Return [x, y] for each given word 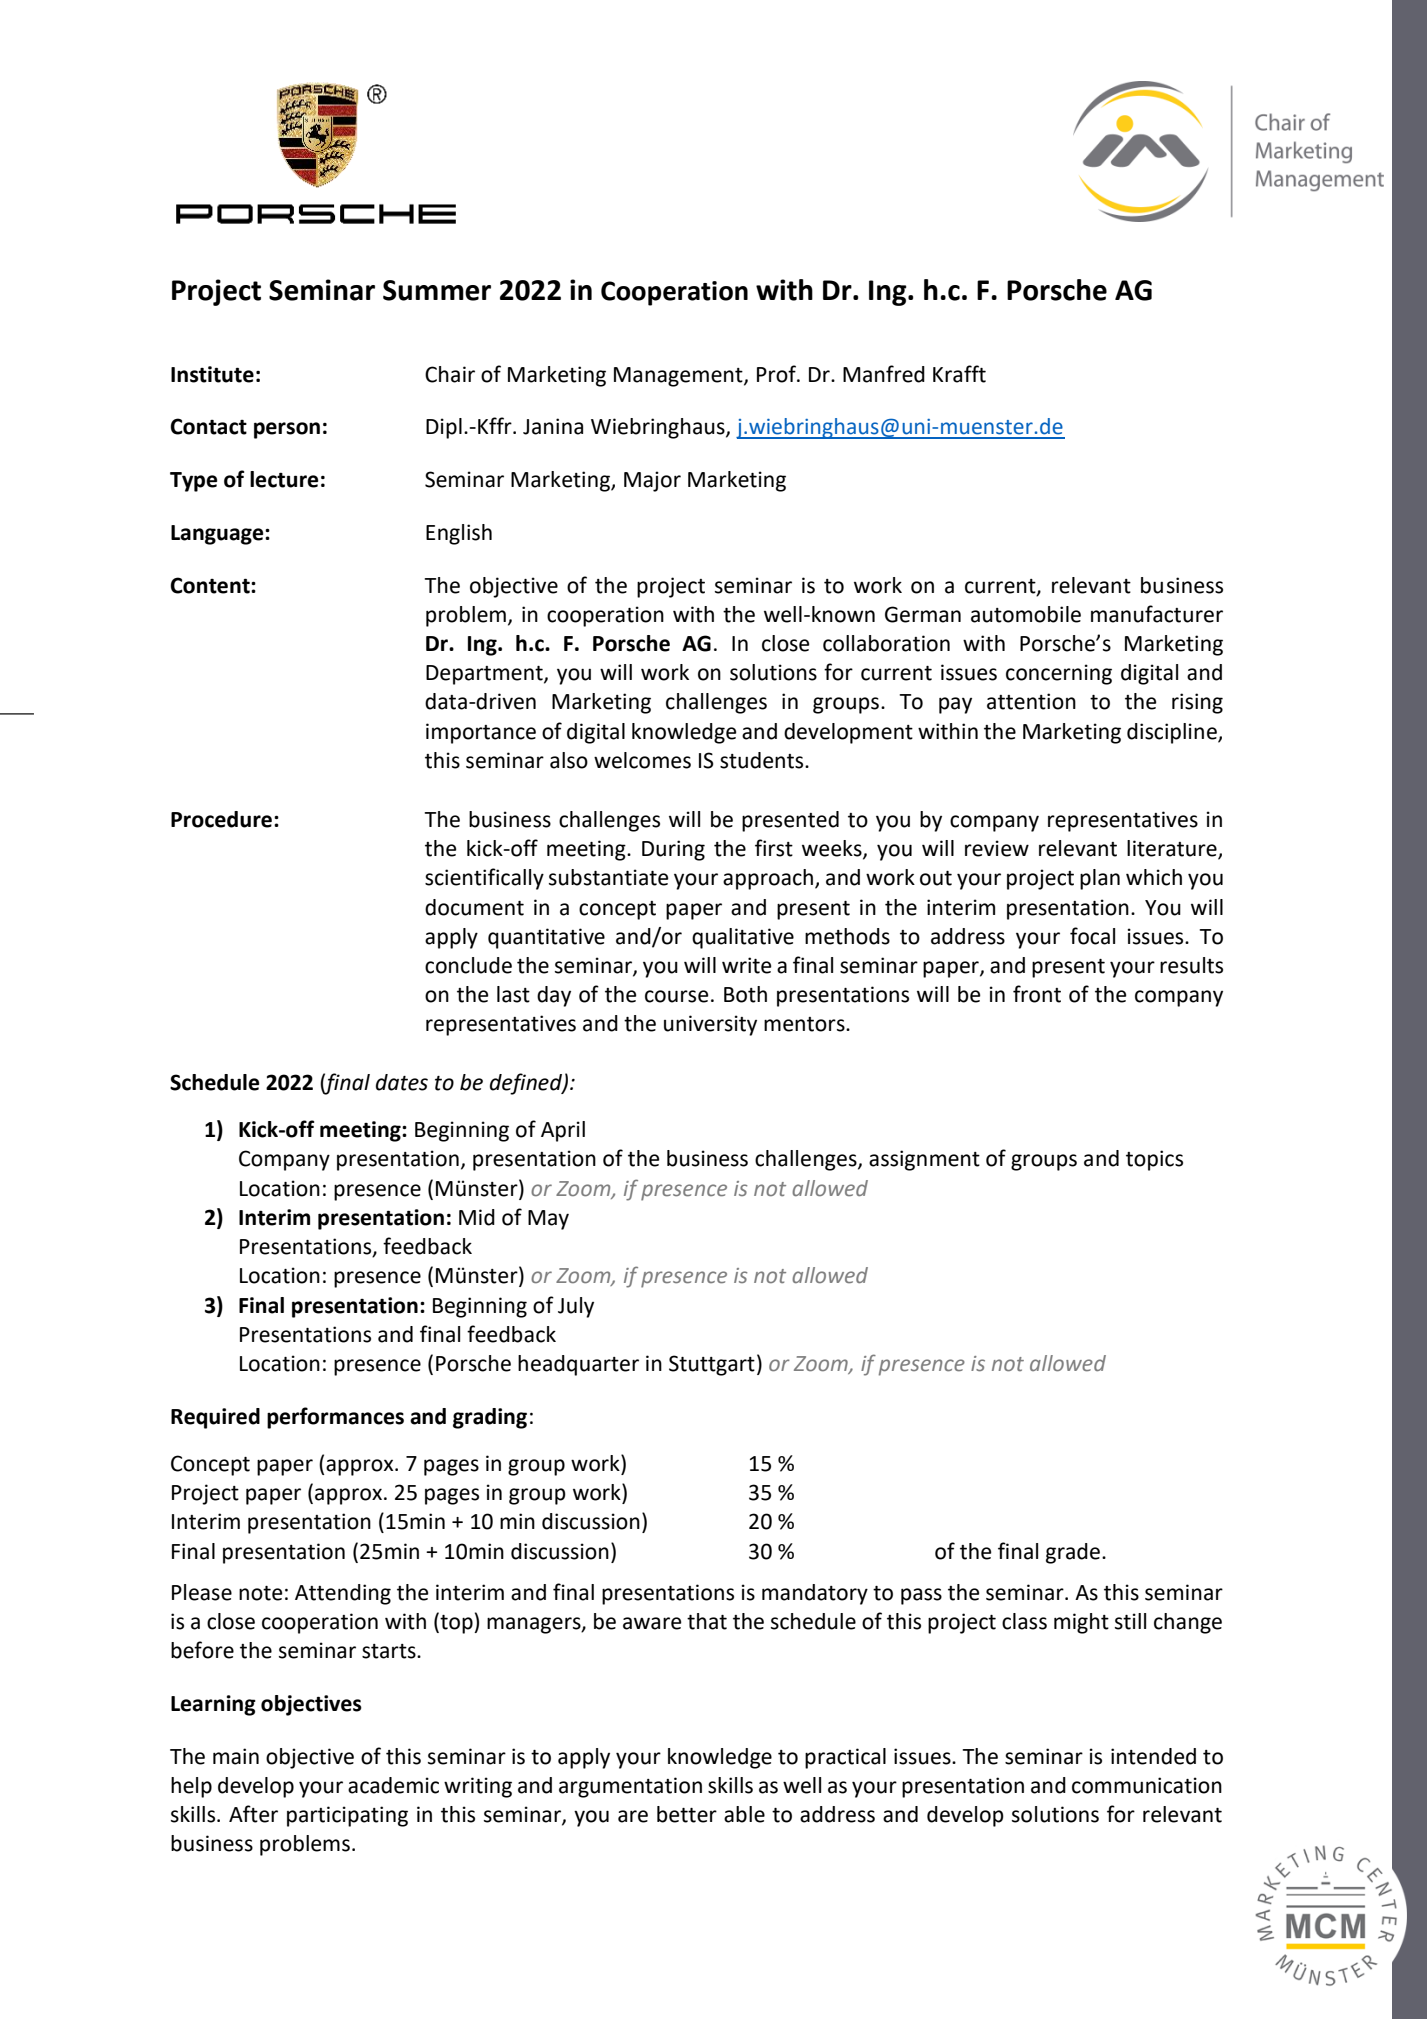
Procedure [223, 819]
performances [335, 1418]
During [673, 850]
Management [679, 377]
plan [1100, 879]
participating [347, 1816]
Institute [212, 374]
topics [1154, 1160]
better [687, 1814]
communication [1147, 1785]
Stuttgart [712, 1365]
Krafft [959, 374]
